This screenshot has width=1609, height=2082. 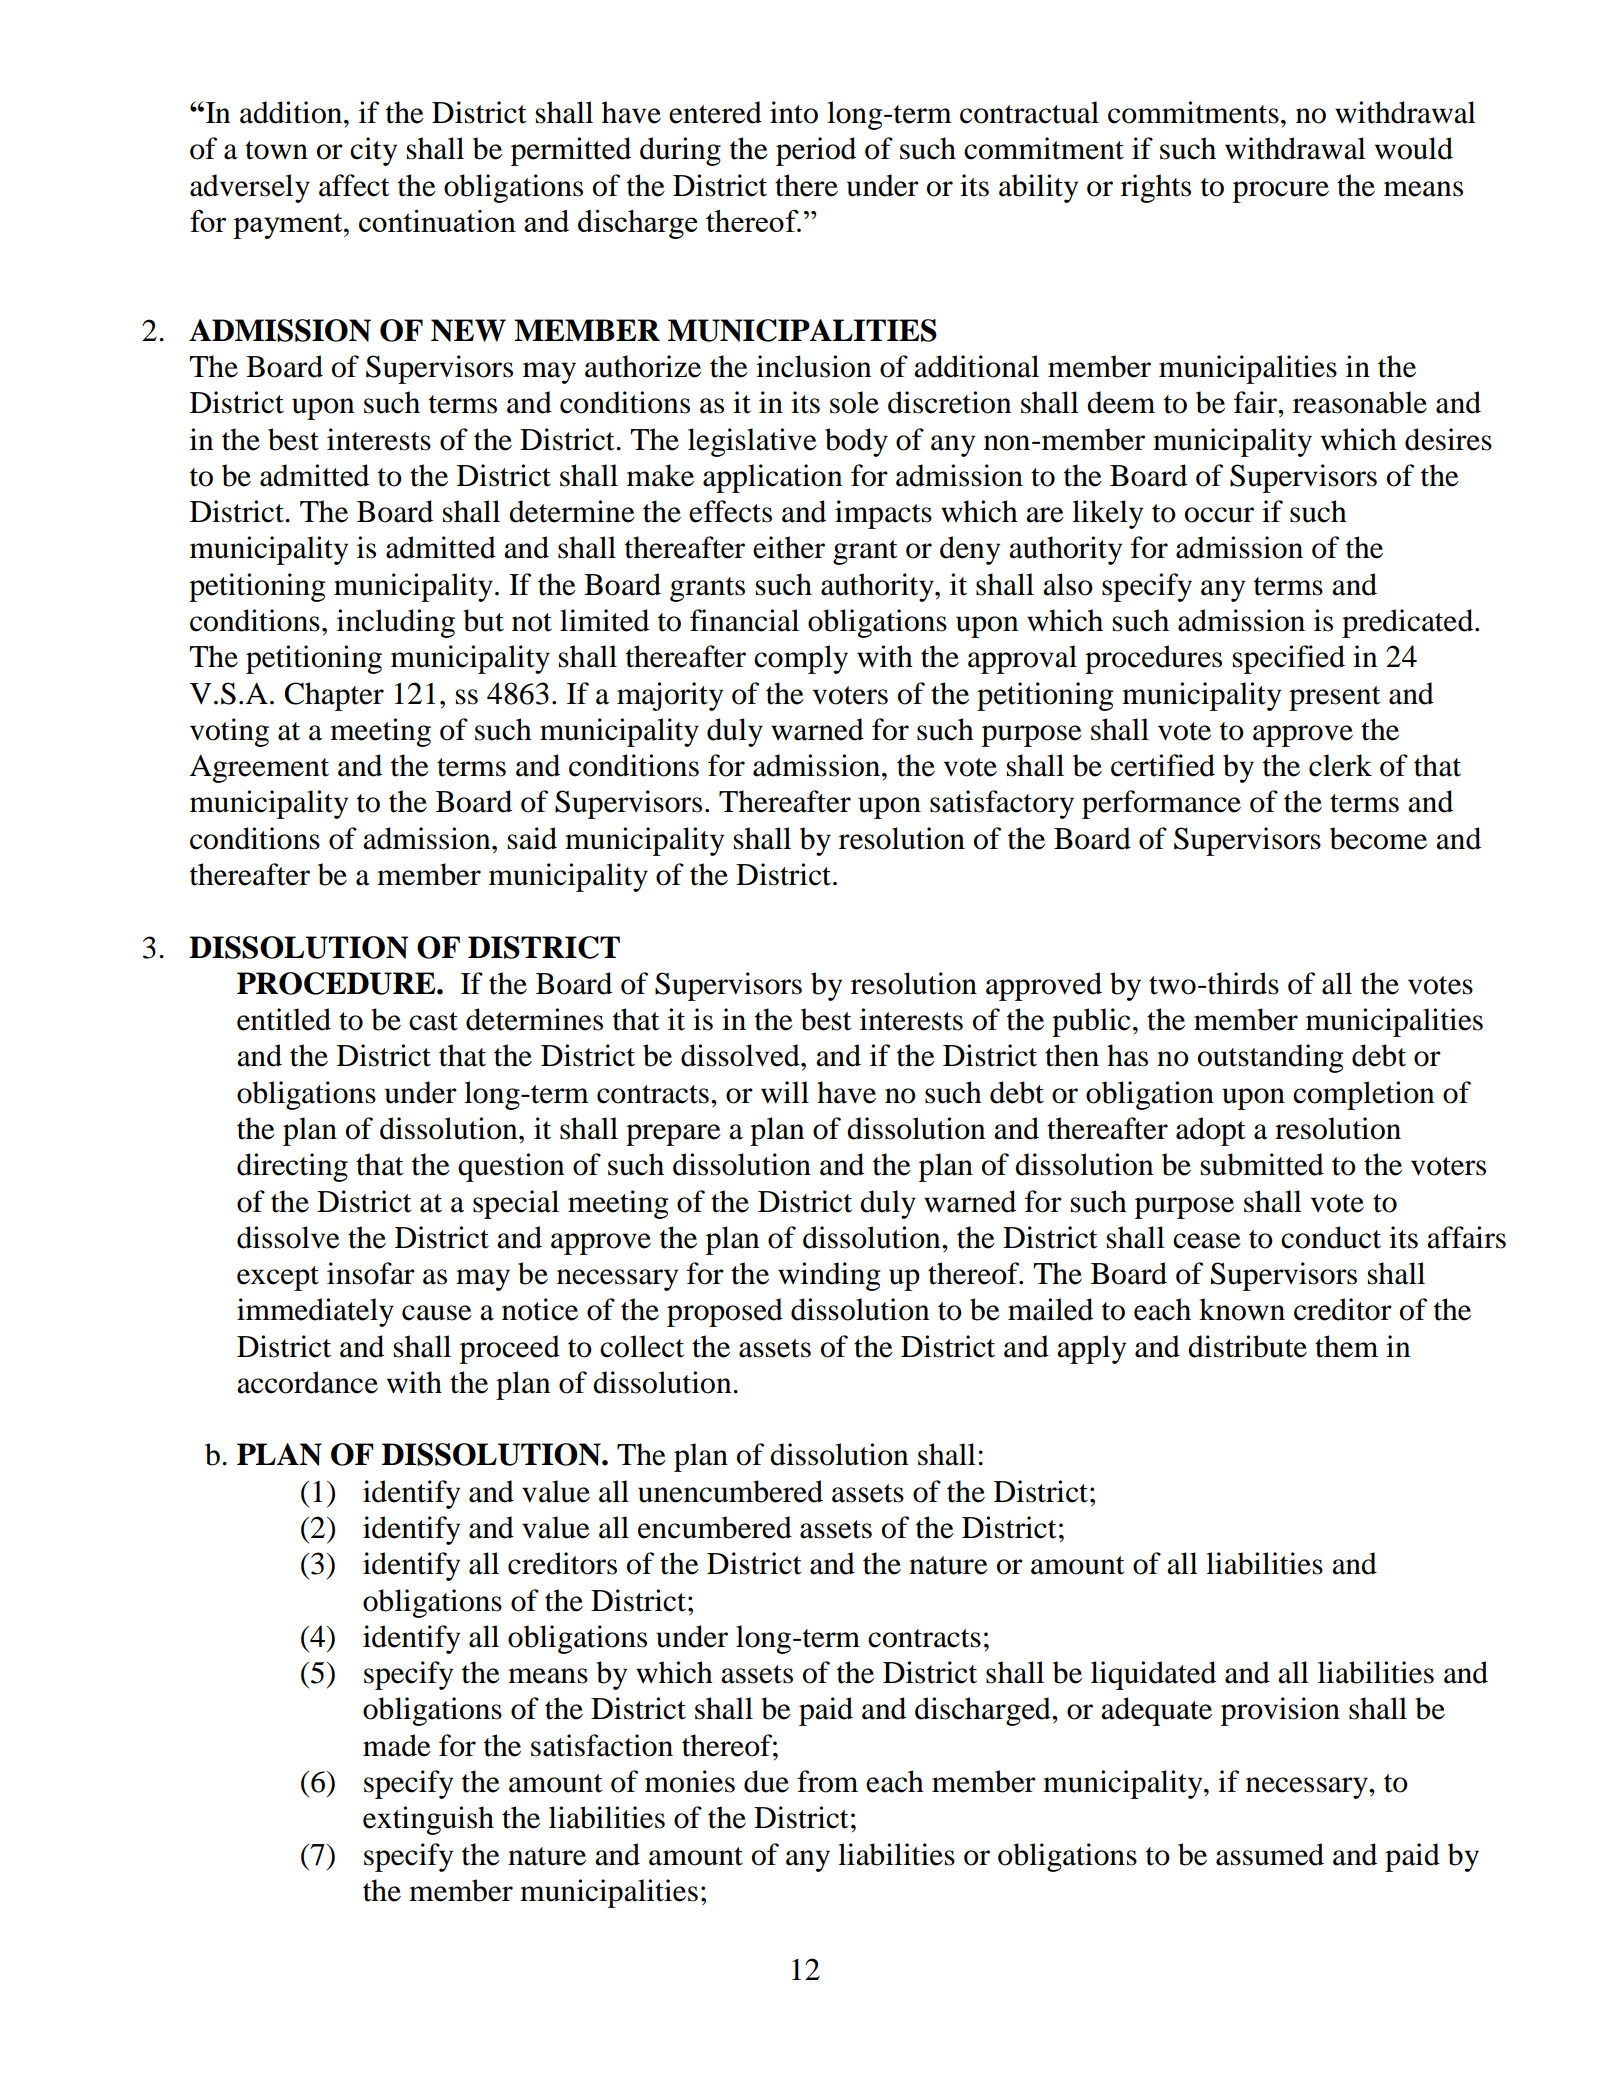 I want to click on procure, so click(x=1281, y=192).
